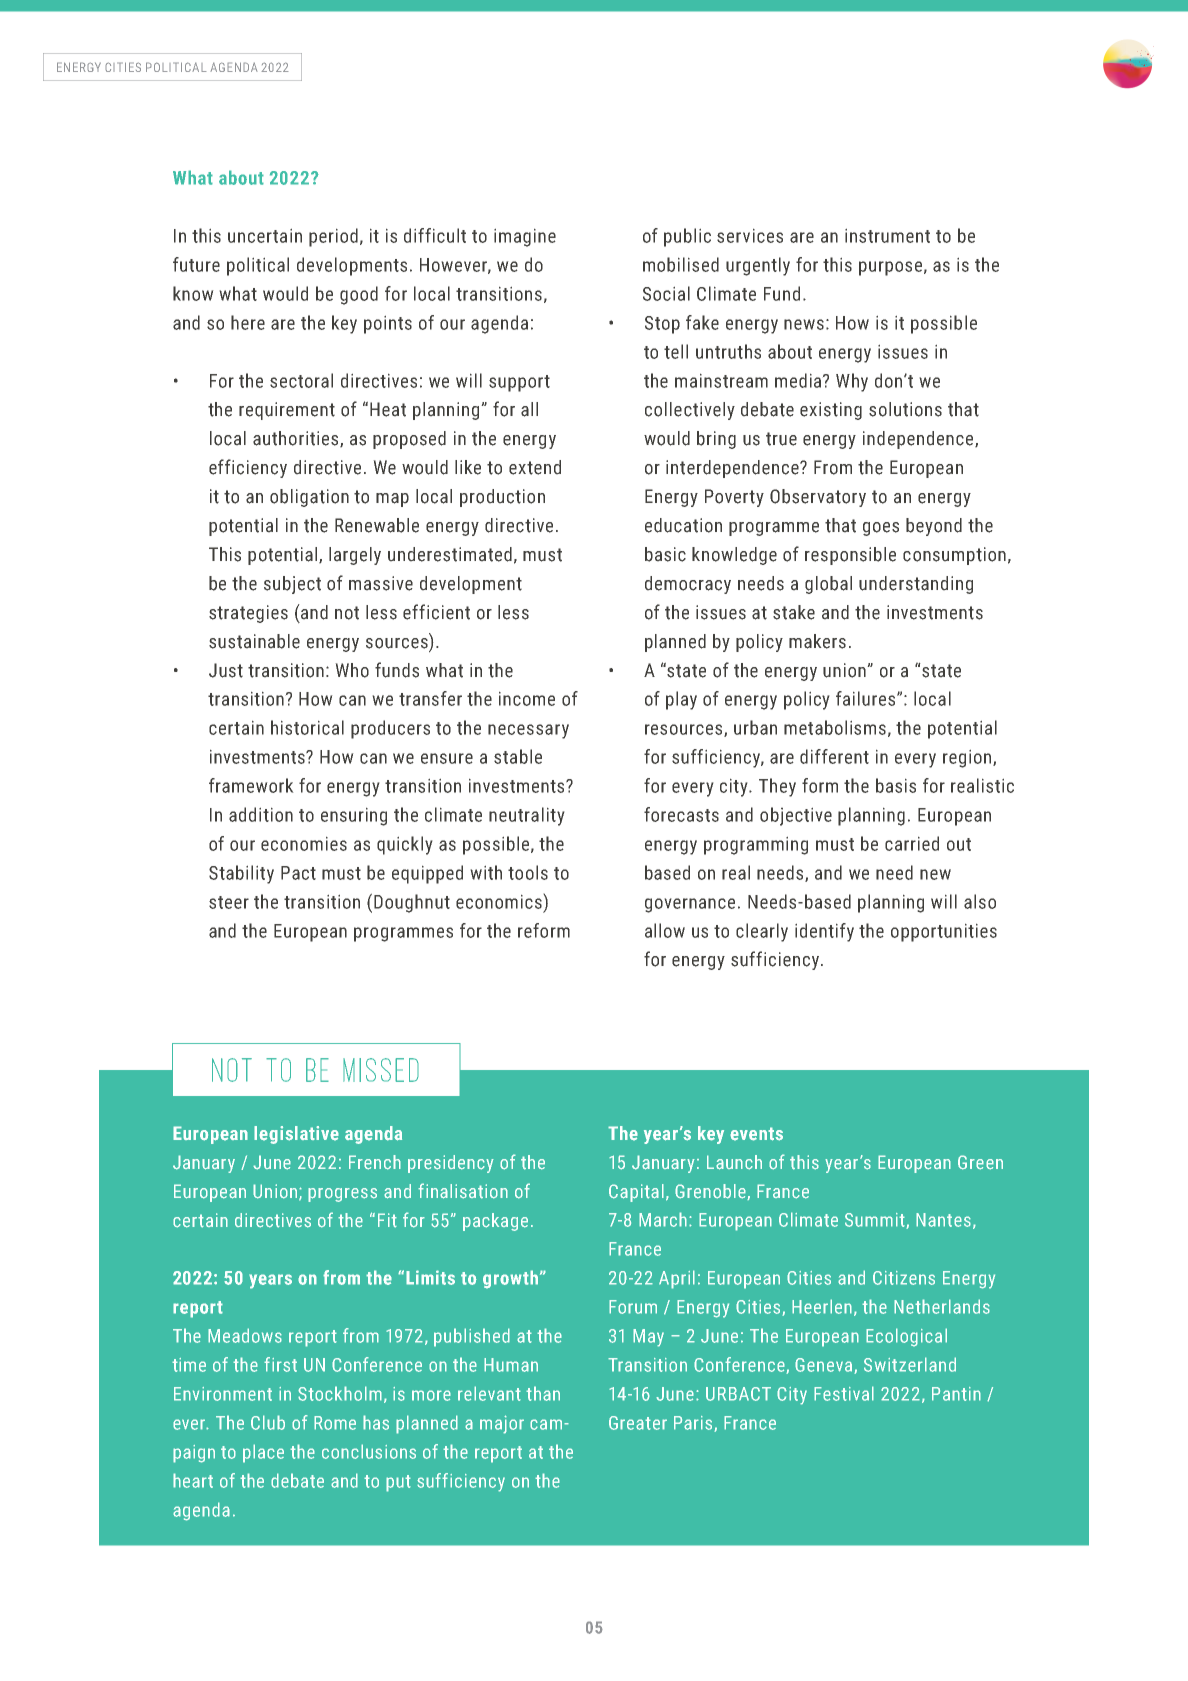 The height and width of the screenshot is (1681, 1188). Describe the element at coordinates (292, 585) in the screenshot. I see `subject` at that location.
